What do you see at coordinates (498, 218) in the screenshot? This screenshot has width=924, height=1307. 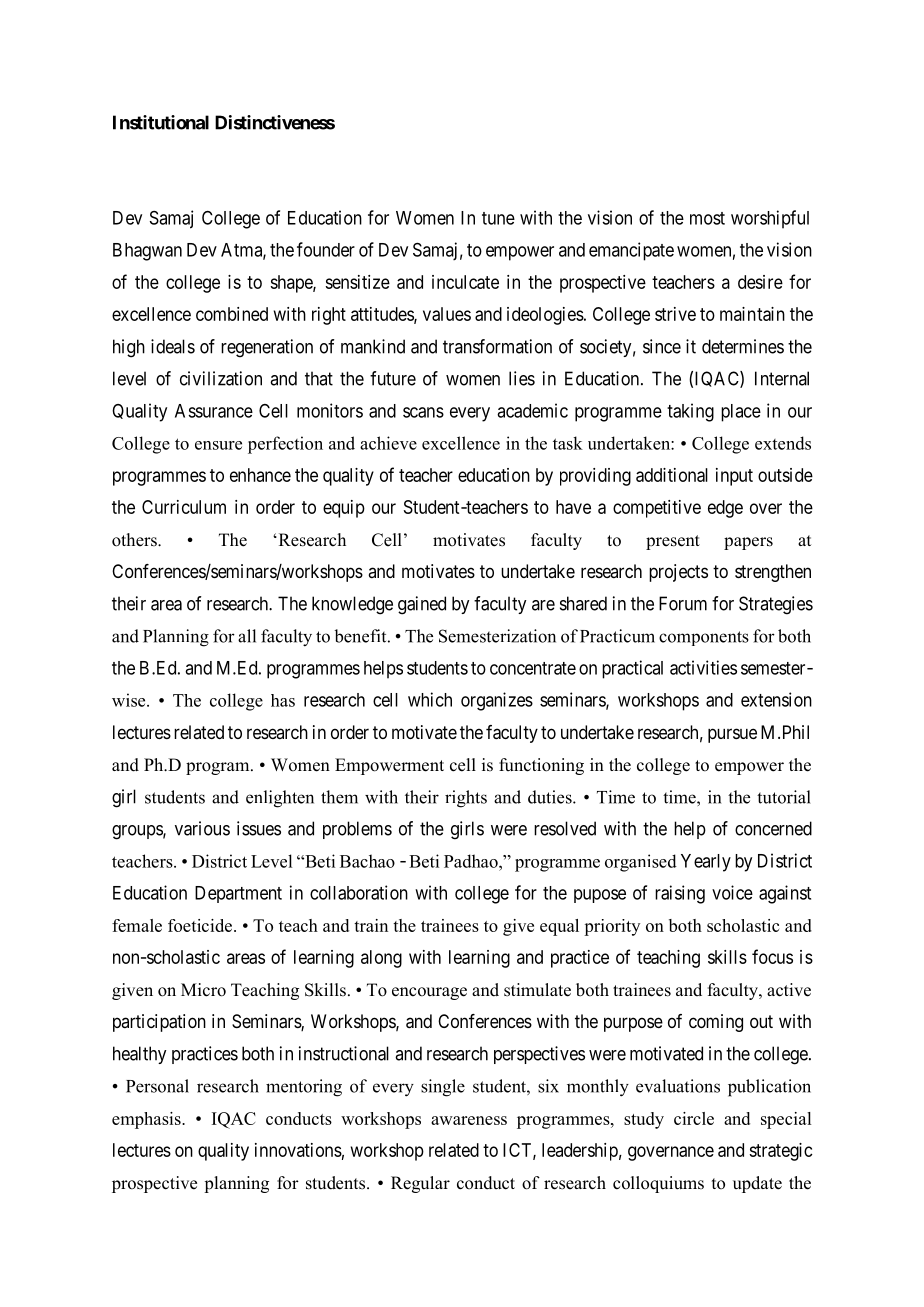 I see `tune` at bounding box center [498, 218].
